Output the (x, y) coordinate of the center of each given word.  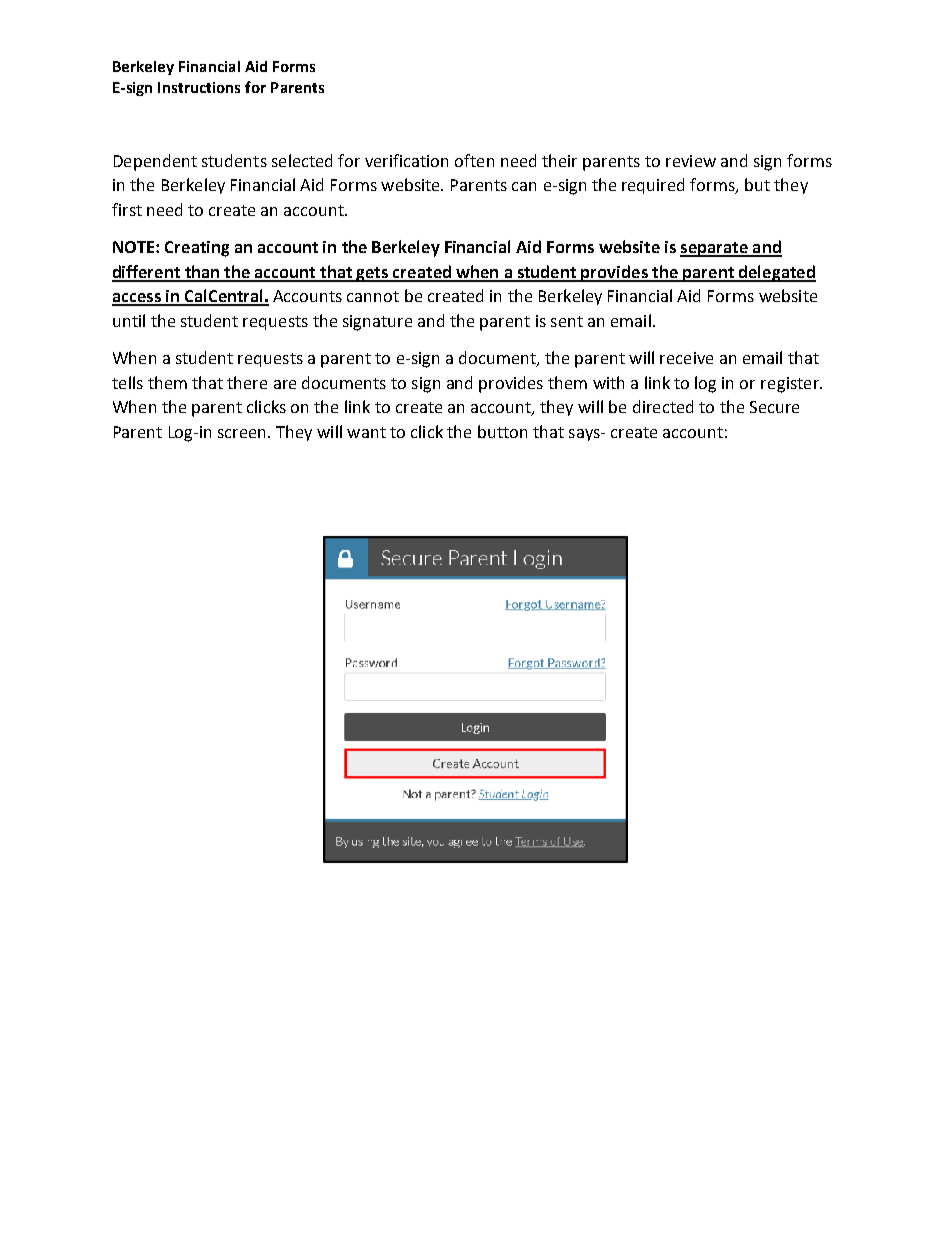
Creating (197, 249)
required (653, 186)
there (247, 382)
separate (715, 249)
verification (406, 160)
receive (686, 358)
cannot (373, 296)
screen (241, 433)
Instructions (199, 87)
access (137, 299)
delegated (776, 273)
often (474, 160)
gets (372, 274)
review (691, 161)
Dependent (155, 162)
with (608, 382)
